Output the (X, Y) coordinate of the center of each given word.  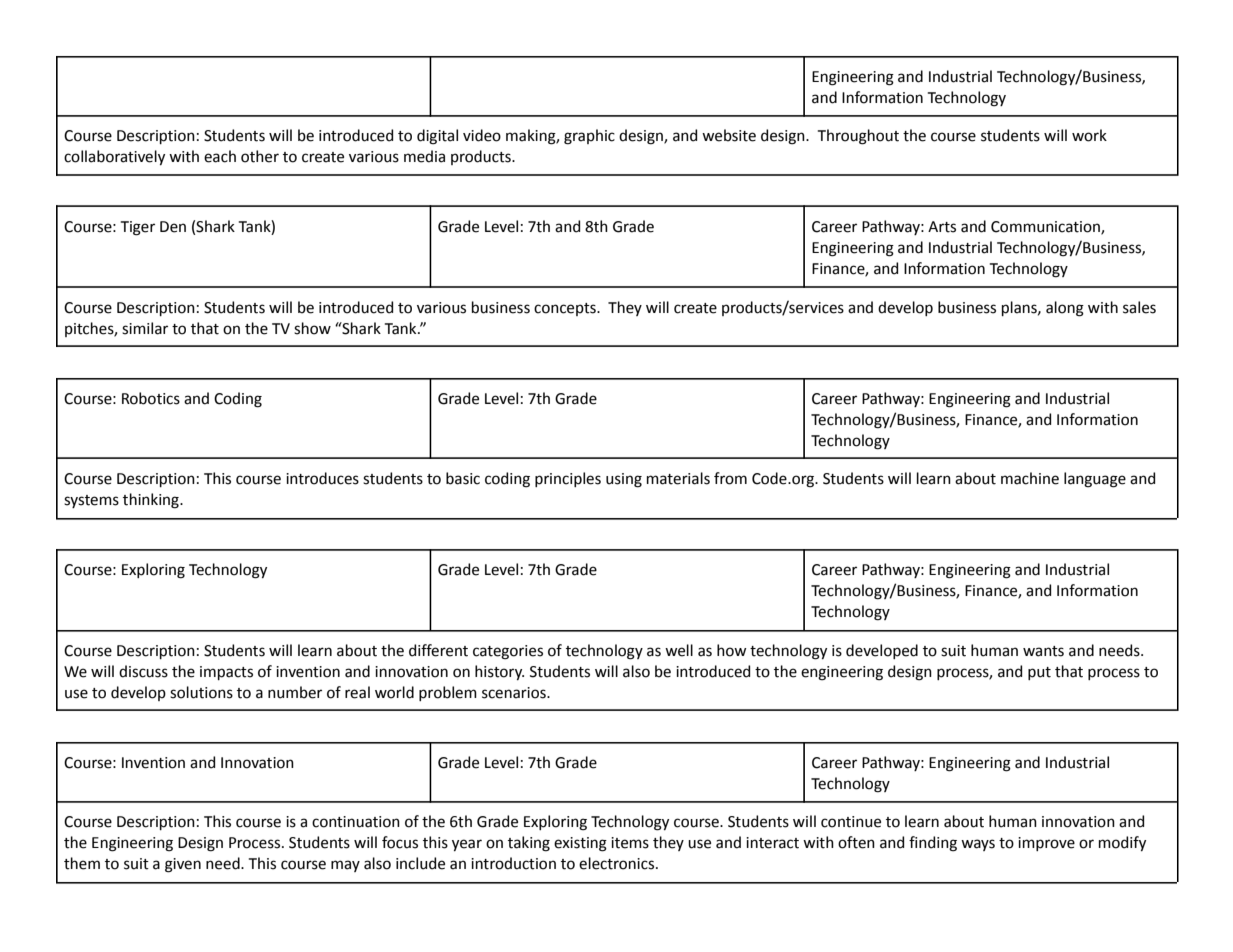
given (183, 865)
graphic (589, 137)
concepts (566, 309)
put (1039, 673)
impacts (226, 673)
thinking (152, 501)
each (220, 156)
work (1089, 135)
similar (145, 328)
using (624, 480)
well (679, 650)
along (1065, 309)
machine (1030, 478)
